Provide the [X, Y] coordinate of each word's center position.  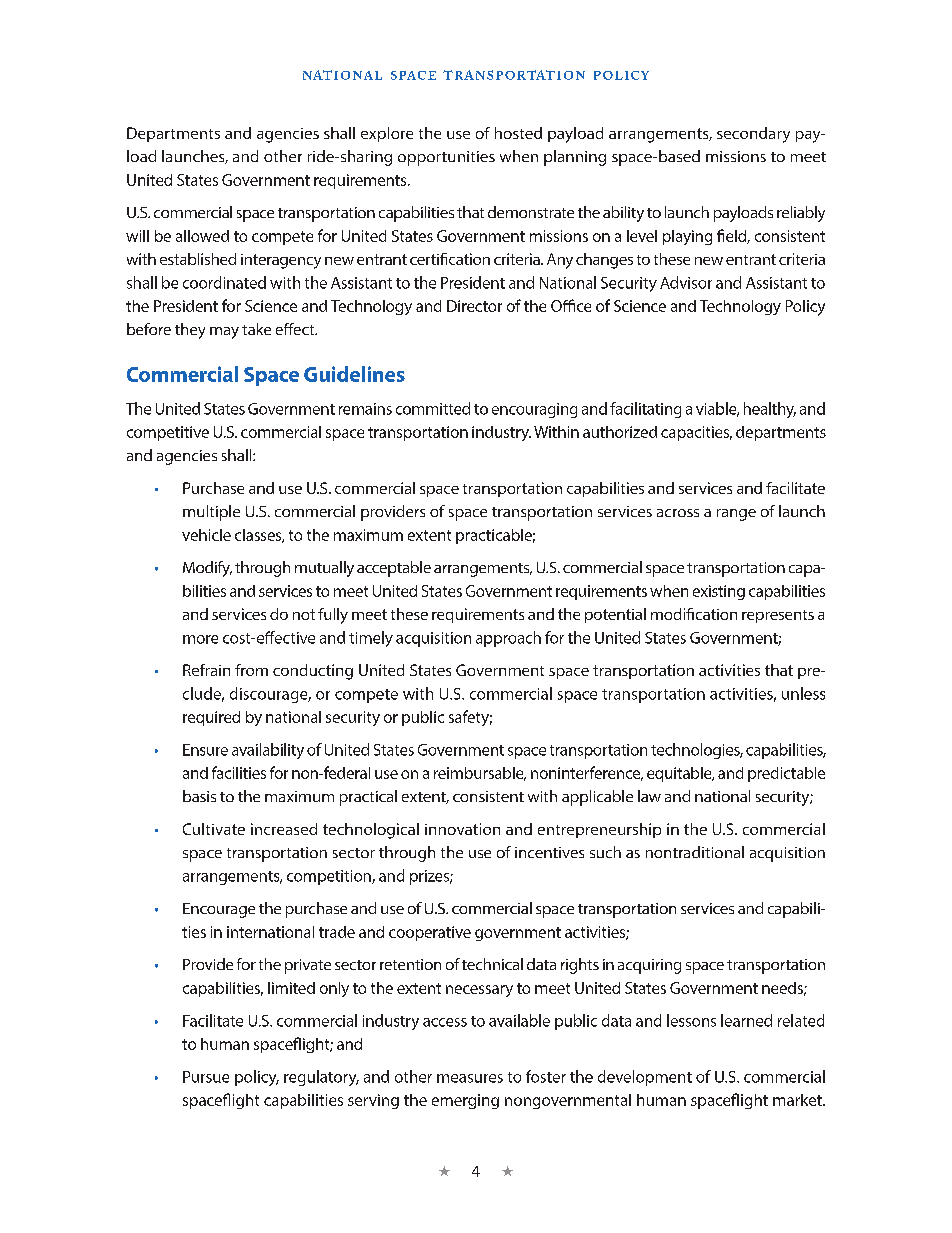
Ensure [205, 750]
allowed [202, 236]
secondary [753, 135]
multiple [211, 513]
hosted [518, 133]
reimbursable [480, 774]
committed [433, 408]
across [678, 513]
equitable [680, 774]
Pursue [206, 1077]
